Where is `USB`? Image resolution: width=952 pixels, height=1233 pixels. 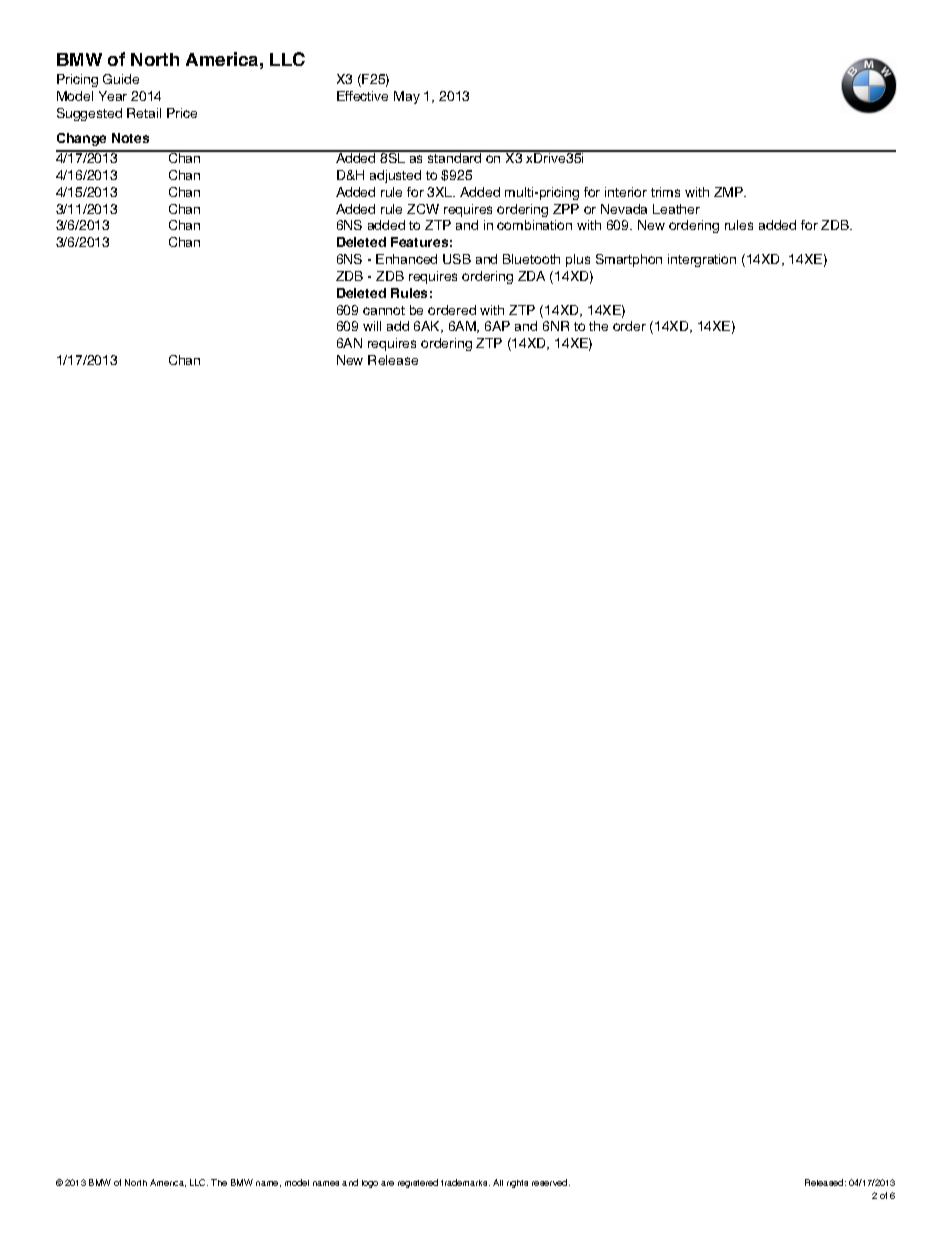
USB is located at coordinates (457, 259).
